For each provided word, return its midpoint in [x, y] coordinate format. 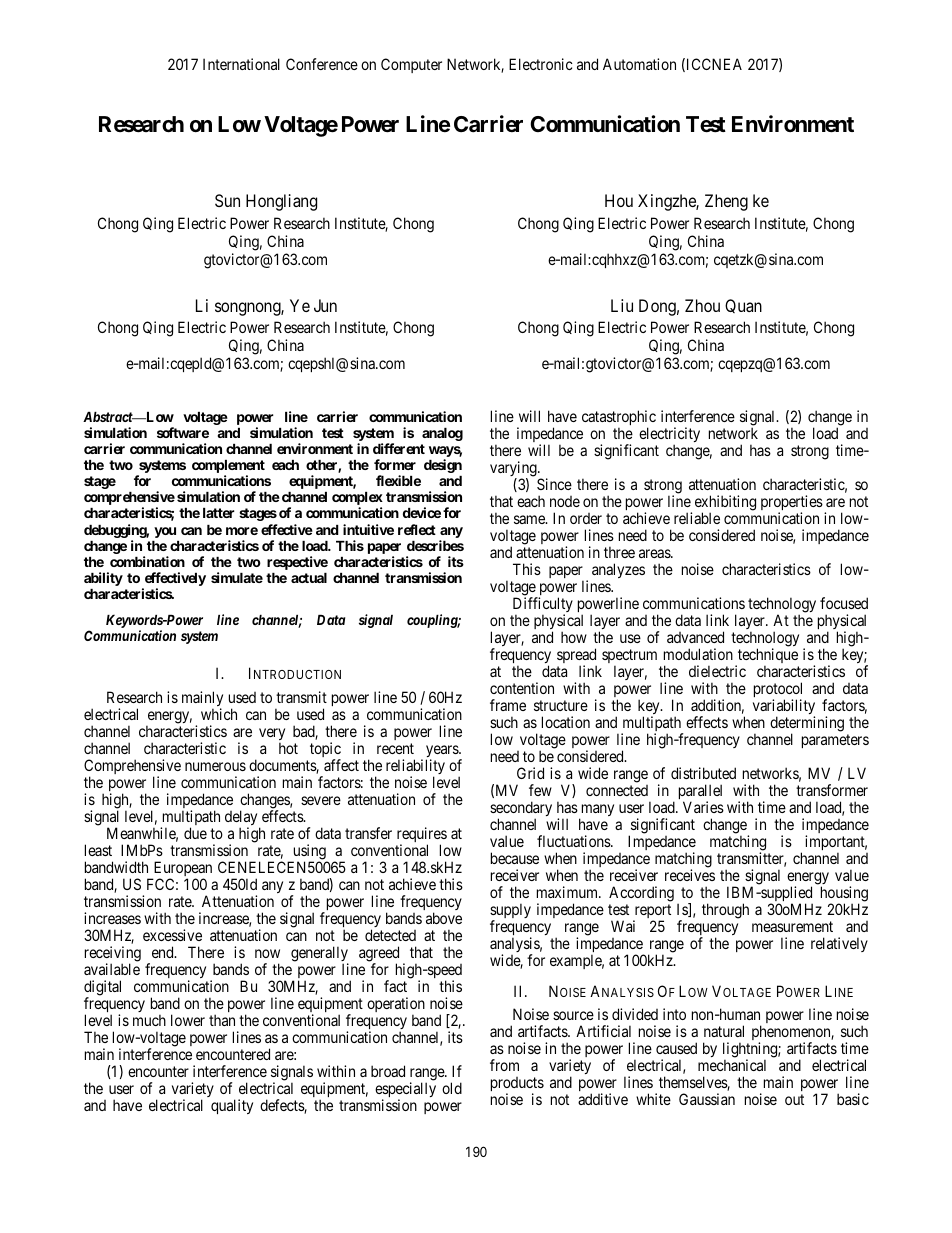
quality [232, 1106]
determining [807, 725]
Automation [639, 64]
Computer [411, 65]
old [452, 1088]
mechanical [732, 1065]
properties [792, 504]
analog [442, 434]
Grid [530, 773]
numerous [215, 766]
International [241, 64]
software [183, 432]
